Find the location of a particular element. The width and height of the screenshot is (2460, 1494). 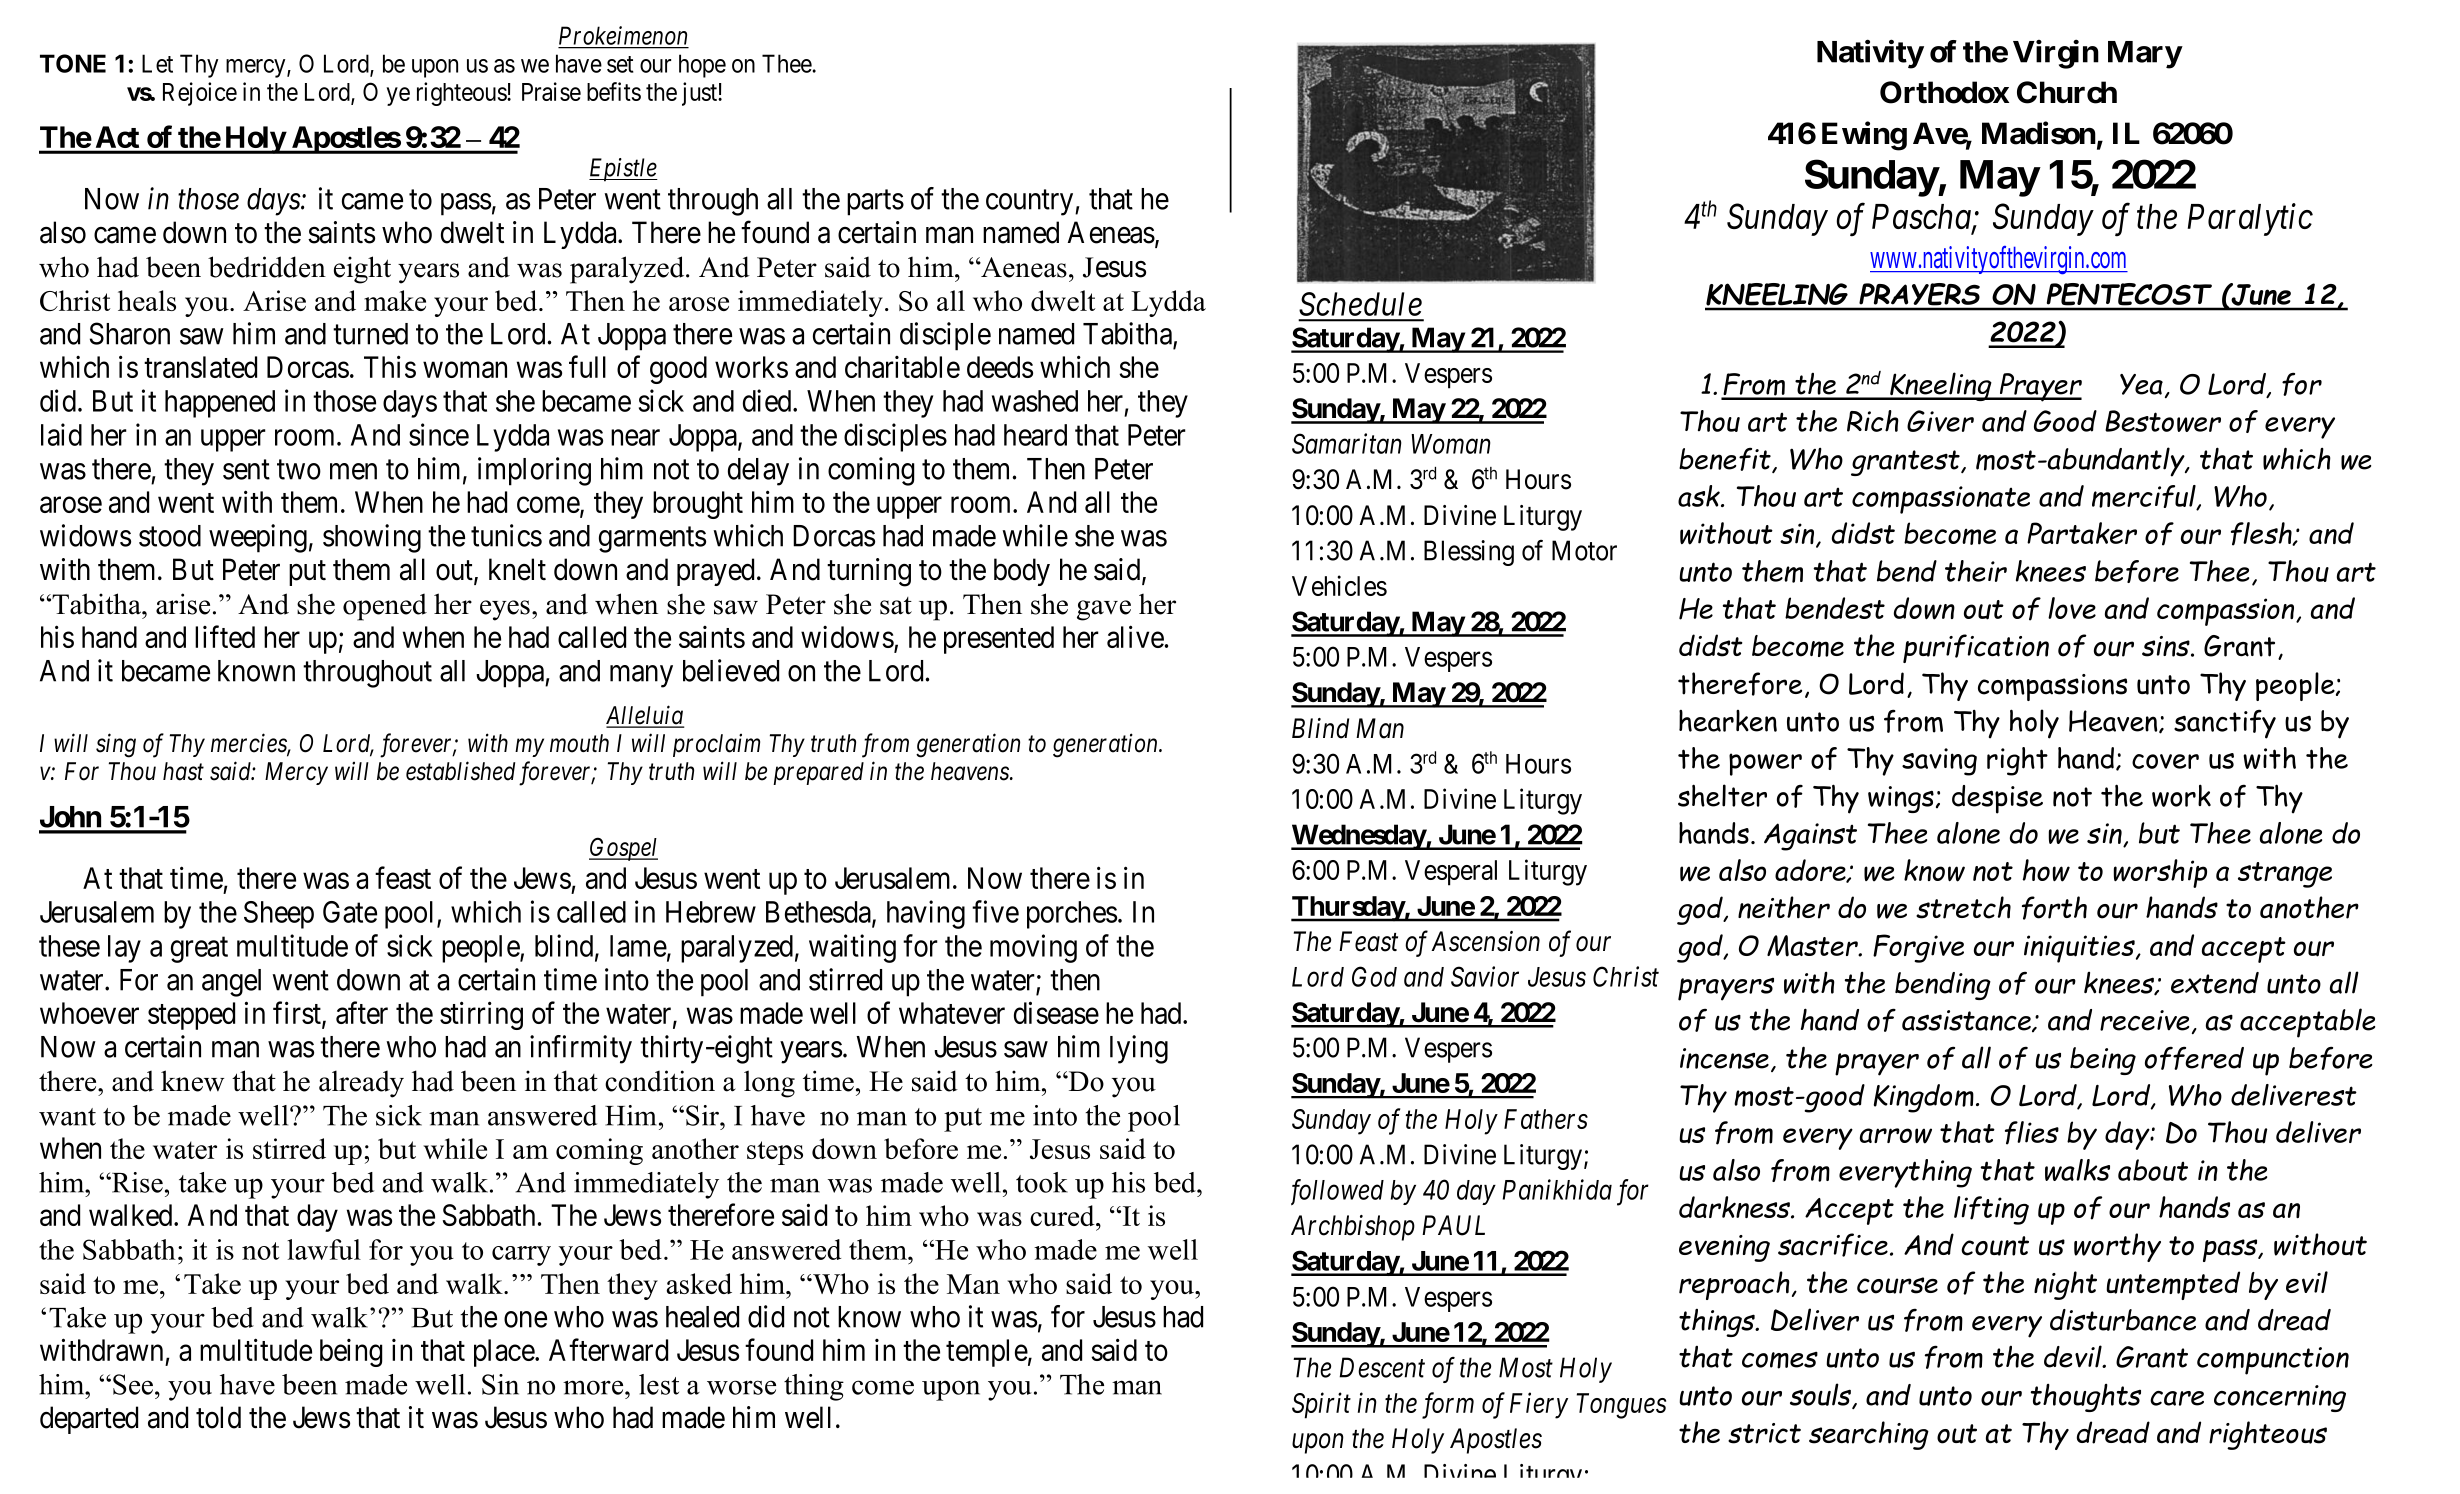

Rejoice is located at coordinates (200, 94).
